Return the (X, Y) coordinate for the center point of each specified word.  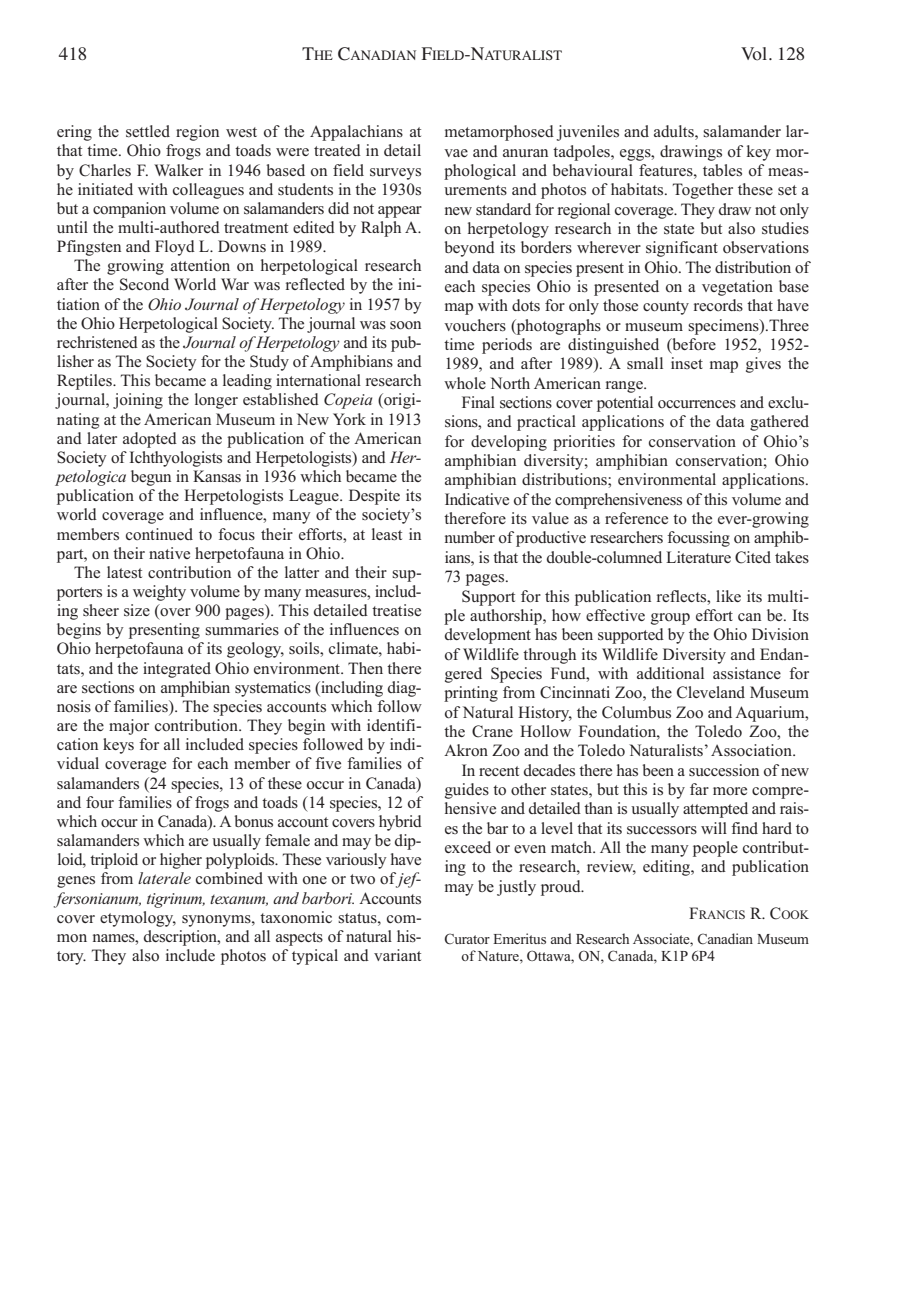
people (715, 849)
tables (722, 170)
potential (625, 404)
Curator (467, 939)
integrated (177, 670)
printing (471, 694)
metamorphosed (499, 133)
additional (670, 673)
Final (478, 402)
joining (138, 401)
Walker (178, 170)
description (181, 938)
